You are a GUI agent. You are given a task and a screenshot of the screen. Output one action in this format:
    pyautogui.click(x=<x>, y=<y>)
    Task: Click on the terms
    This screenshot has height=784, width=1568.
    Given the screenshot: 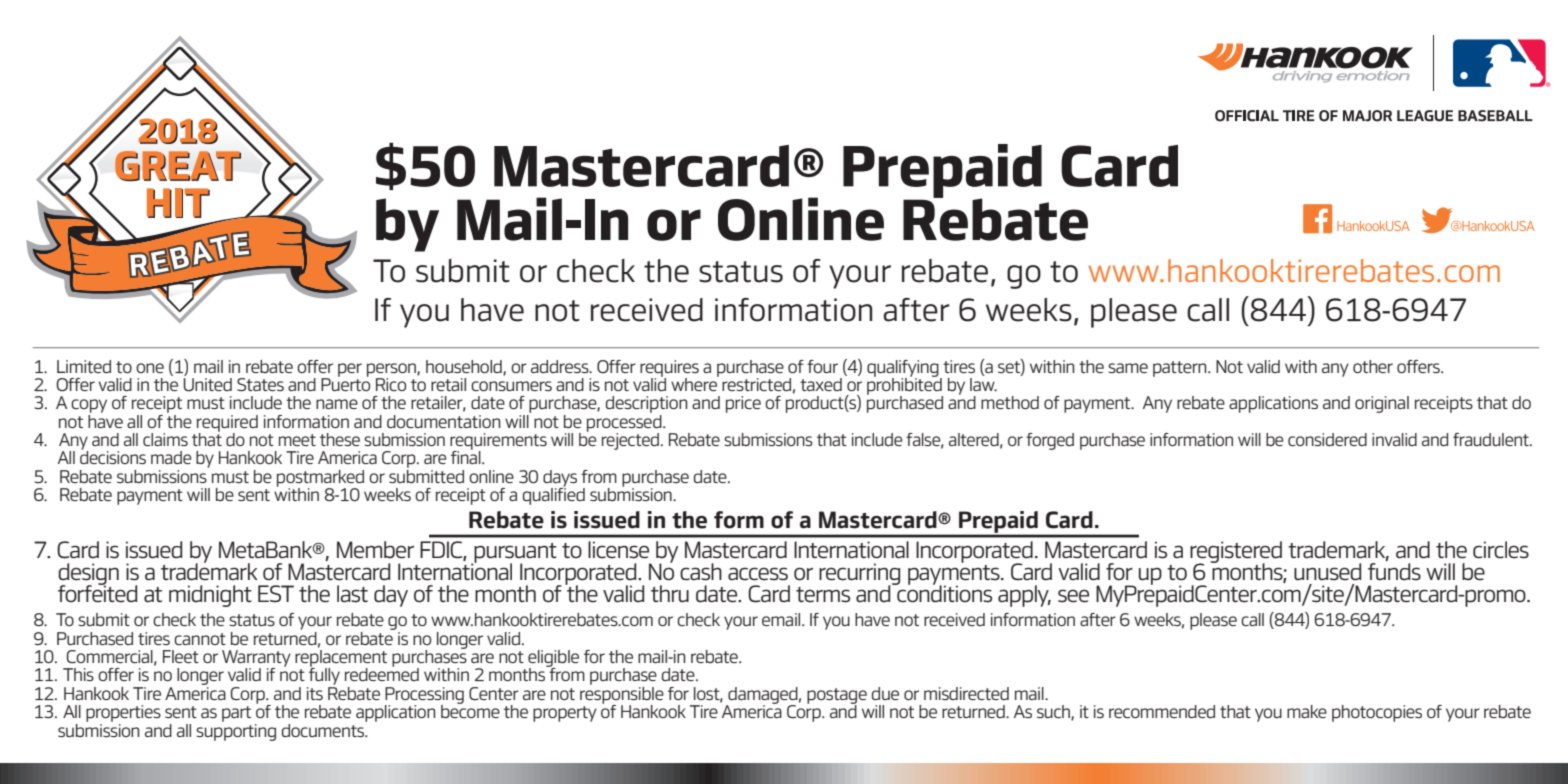 What is the action you would take?
    pyautogui.click(x=823, y=595)
